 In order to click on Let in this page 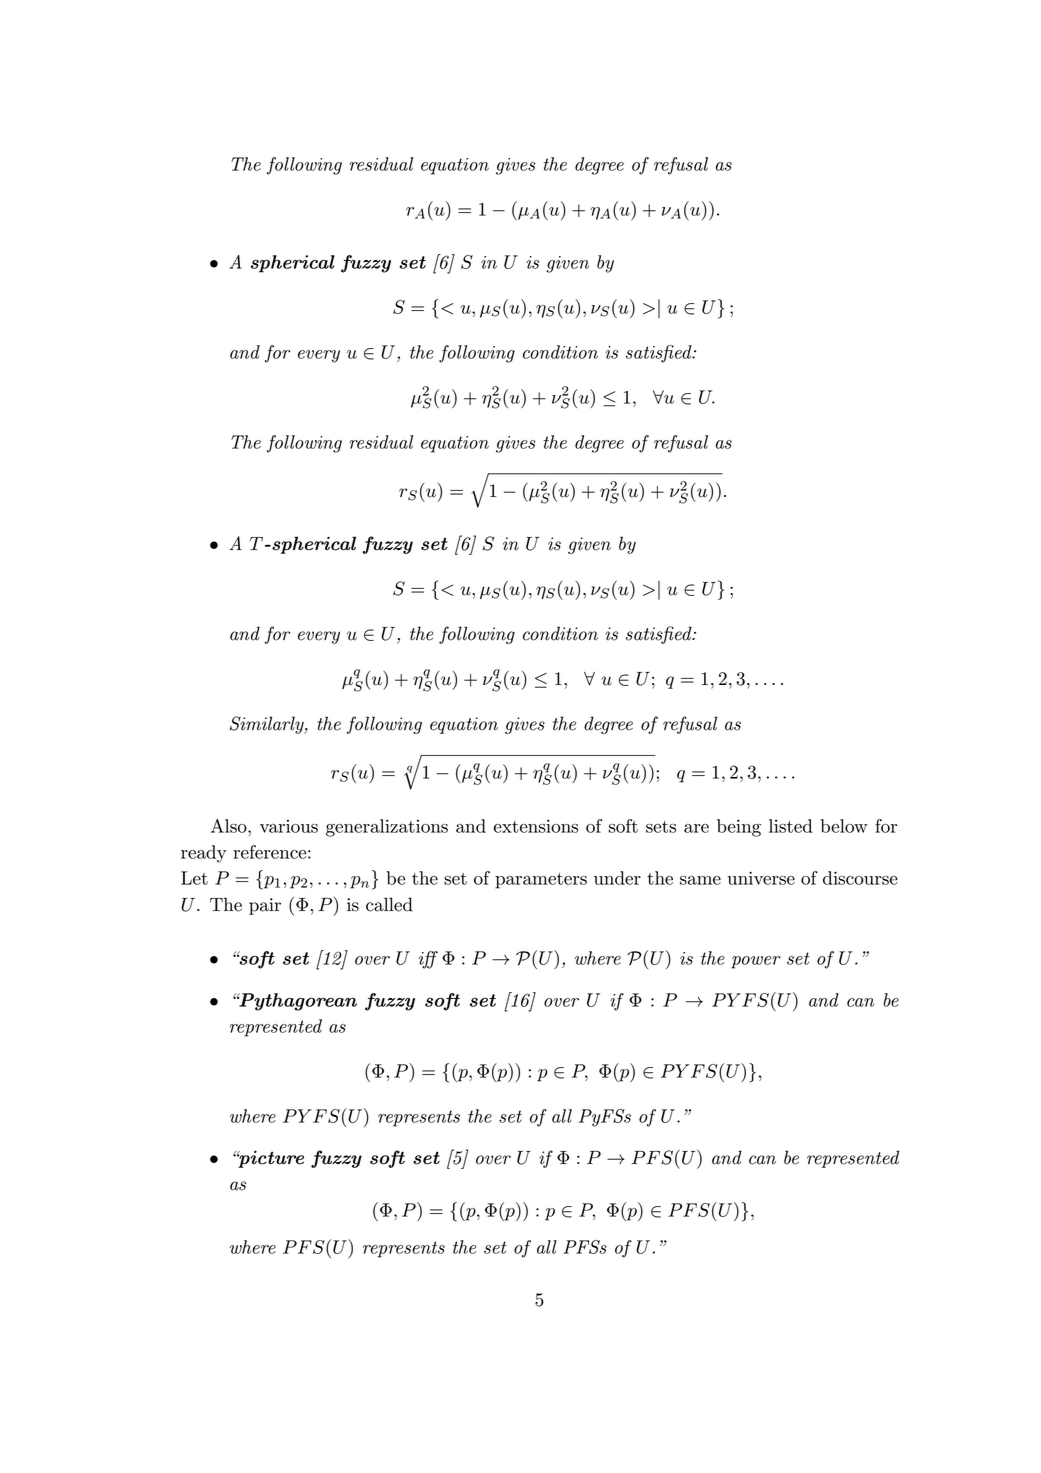, I will do `click(194, 878)`.
